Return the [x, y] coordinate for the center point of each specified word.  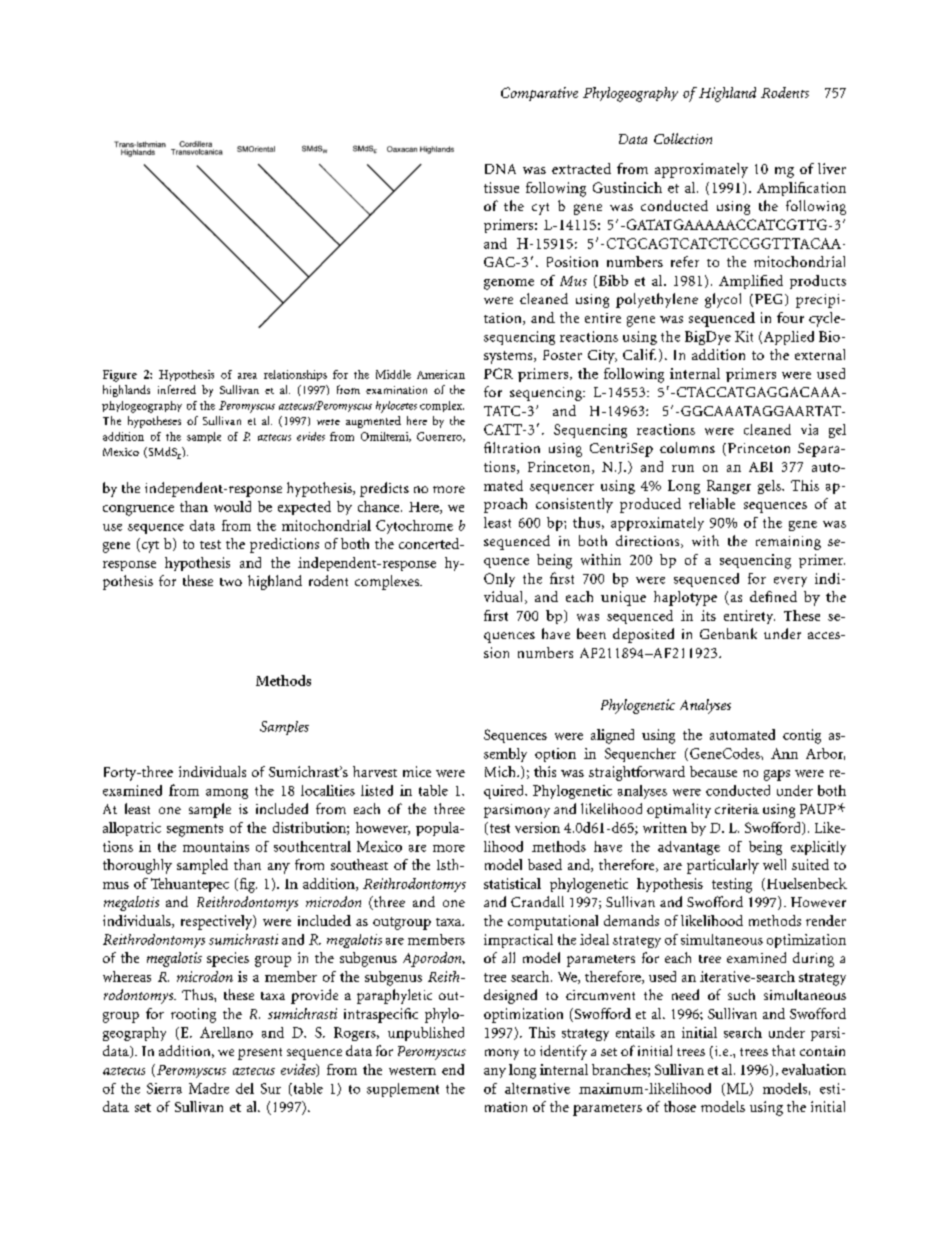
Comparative [539, 94]
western [412, 1071]
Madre [209, 1088]
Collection [683, 138]
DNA [500, 169]
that [783, 1050]
